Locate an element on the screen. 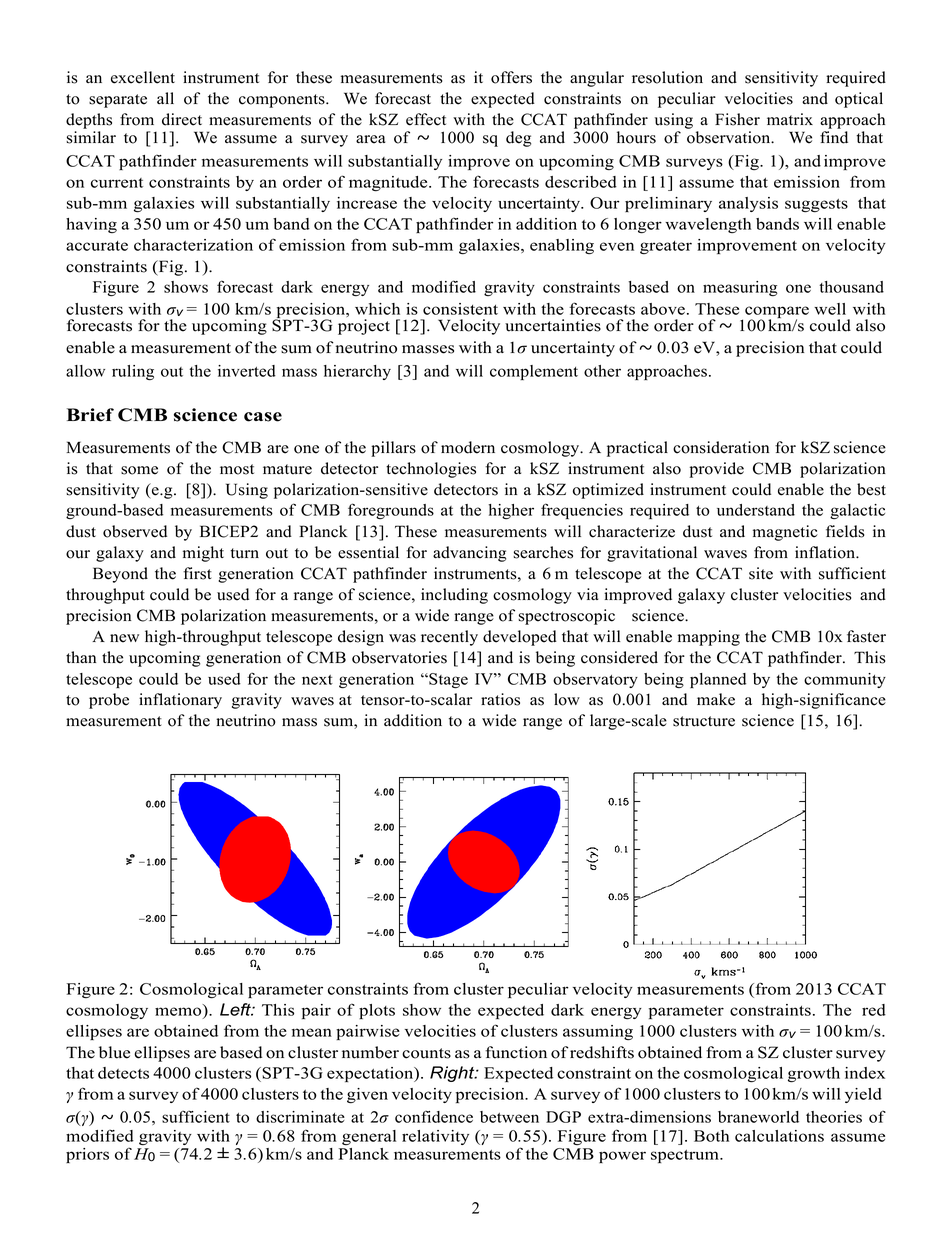 The height and width of the screenshot is (1233, 952). direct is located at coordinates (182, 119).
